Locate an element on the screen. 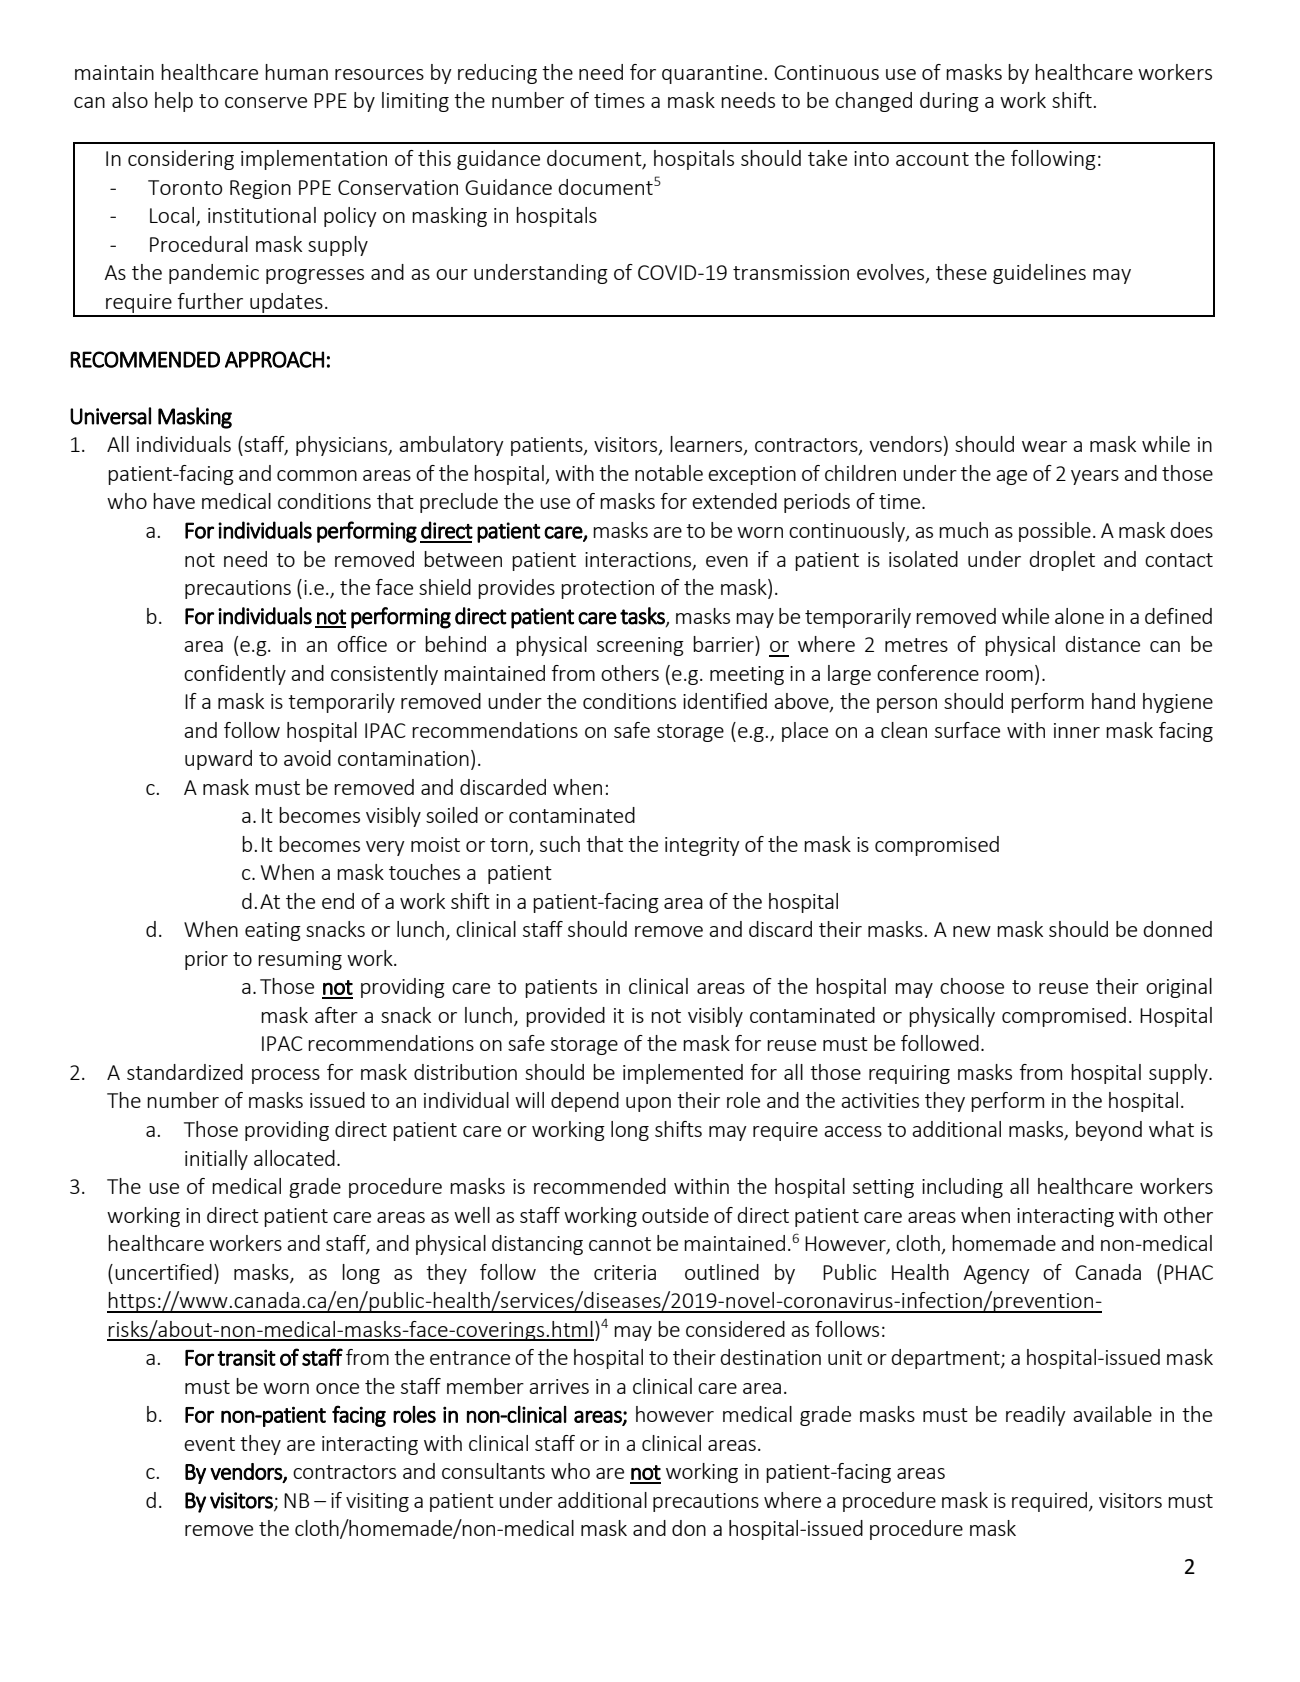  during is located at coordinates (949, 102).
